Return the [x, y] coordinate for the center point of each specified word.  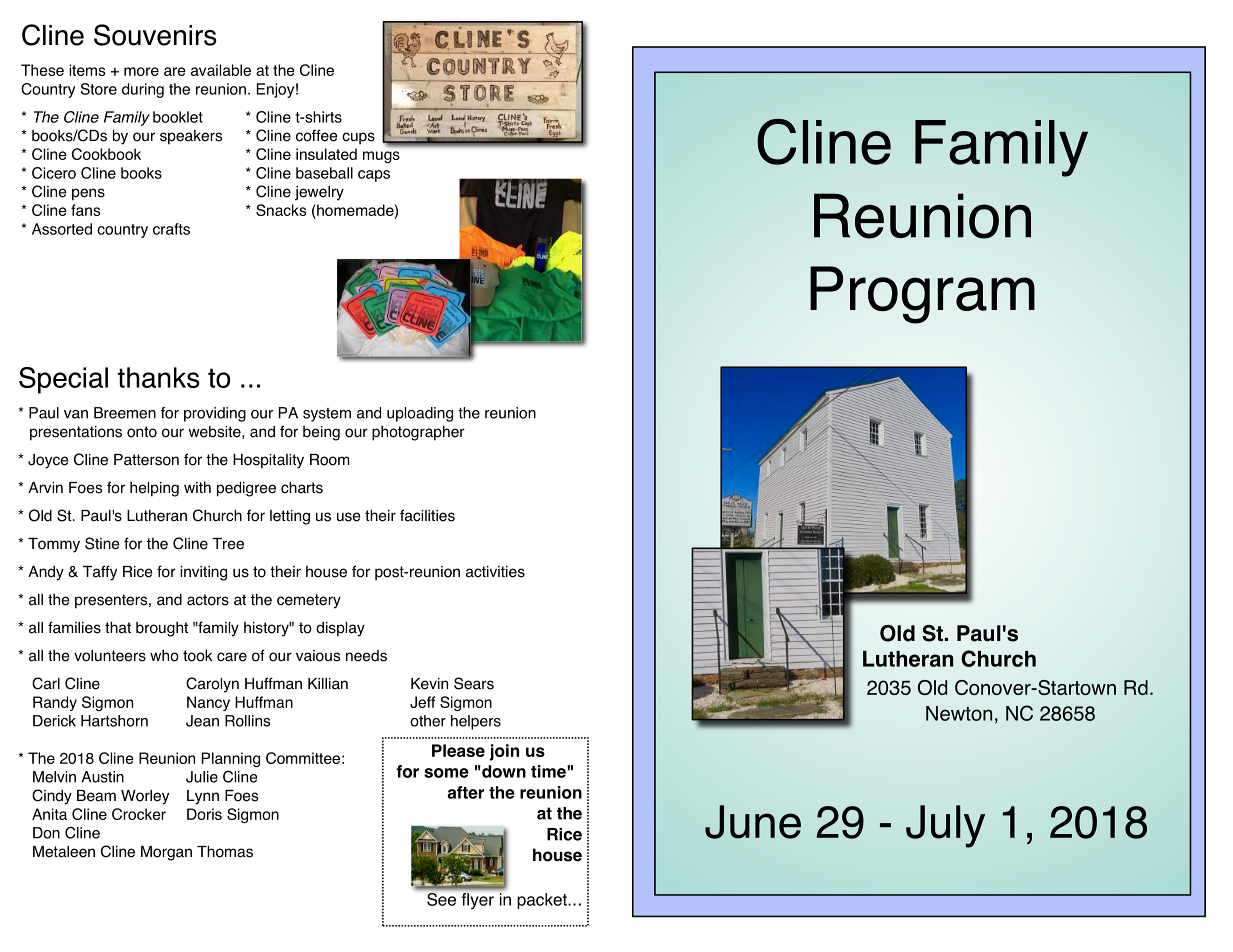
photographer [418, 433]
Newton [959, 713]
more [141, 71]
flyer [478, 901]
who [164, 656]
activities [495, 572]
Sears [474, 683]
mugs [381, 157]
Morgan [166, 853]
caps [374, 176]
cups [358, 138]
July [945, 826]
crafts [171, 229]
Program [922, 295]
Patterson [146, 460]
